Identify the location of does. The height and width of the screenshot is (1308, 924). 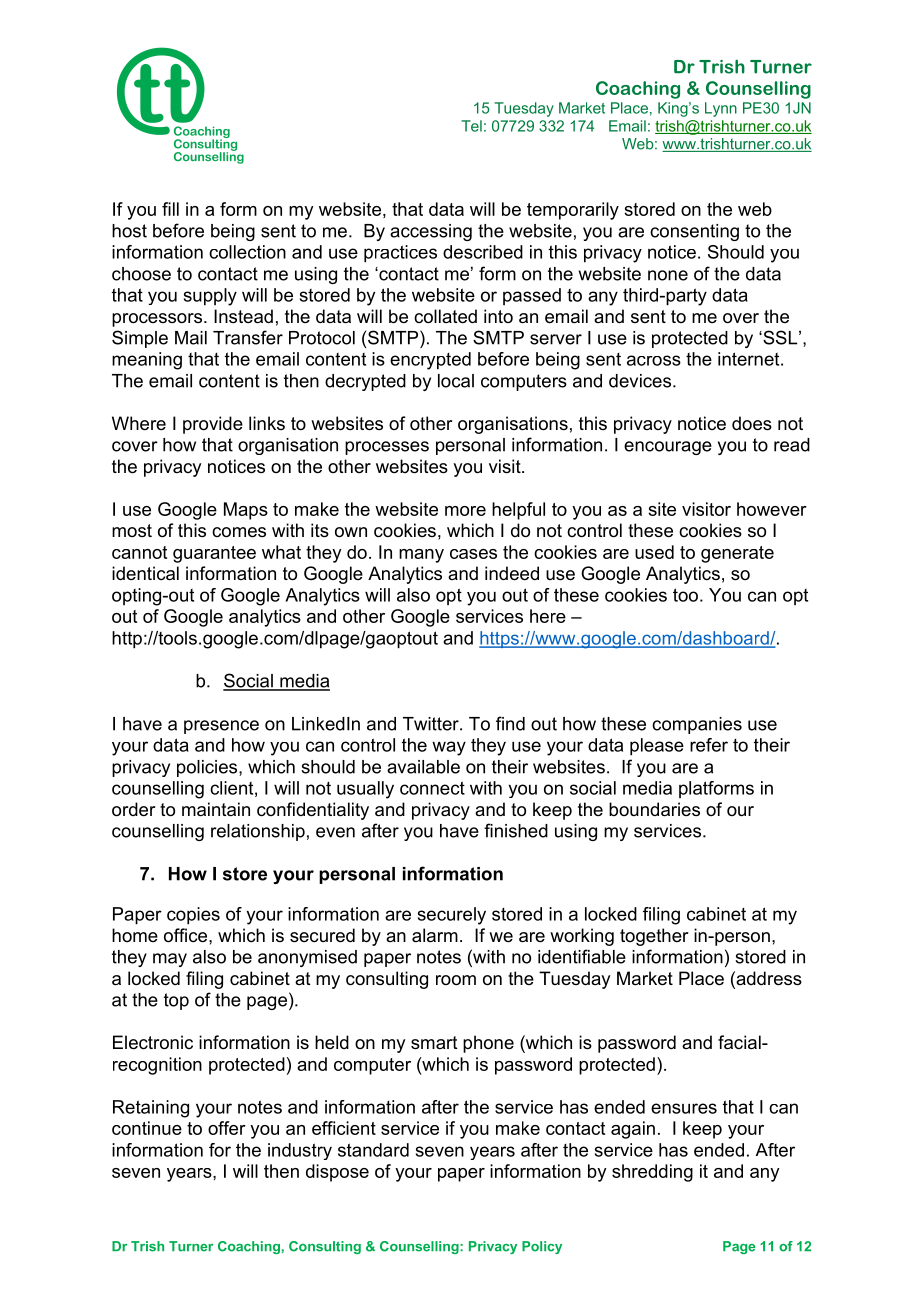
(752, 423).
